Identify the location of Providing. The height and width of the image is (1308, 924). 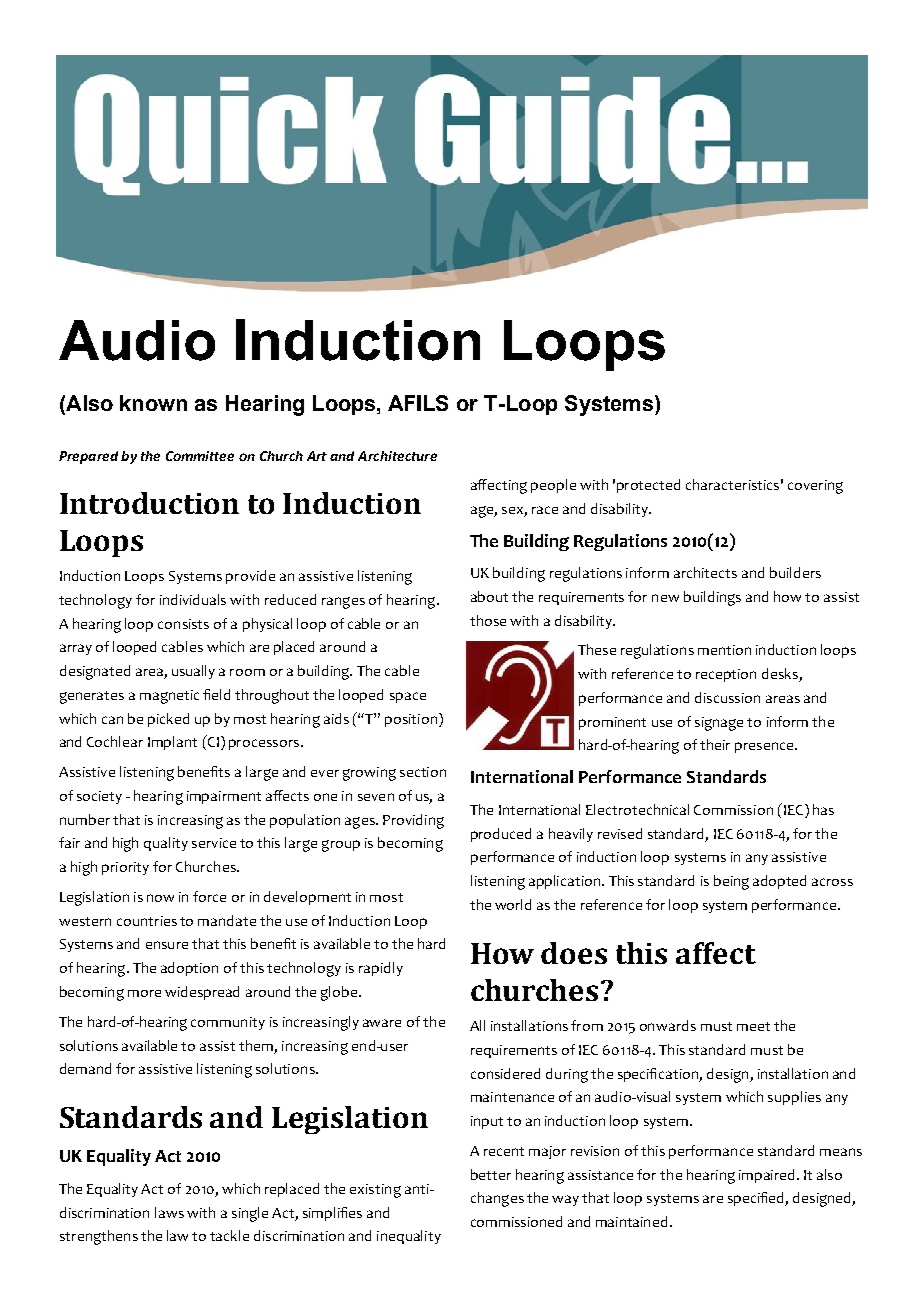
(413, 821).
